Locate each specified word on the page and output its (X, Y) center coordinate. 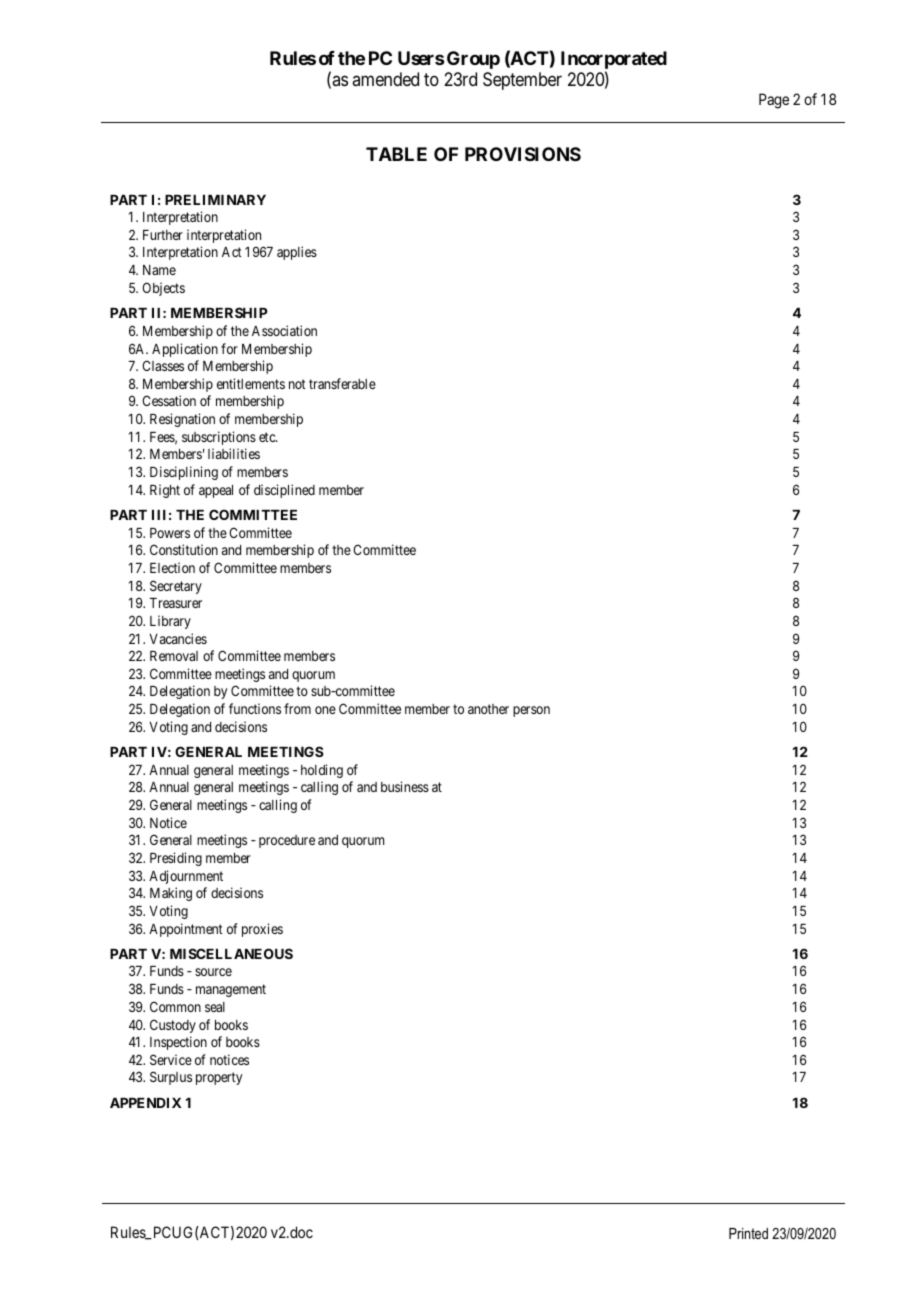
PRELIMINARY (215, 200)
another (488, 709)
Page (774, 101)
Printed (748, 1233)
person (531, 711)
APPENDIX (145, 1103)
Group (473, 60)
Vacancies (178, 638)
